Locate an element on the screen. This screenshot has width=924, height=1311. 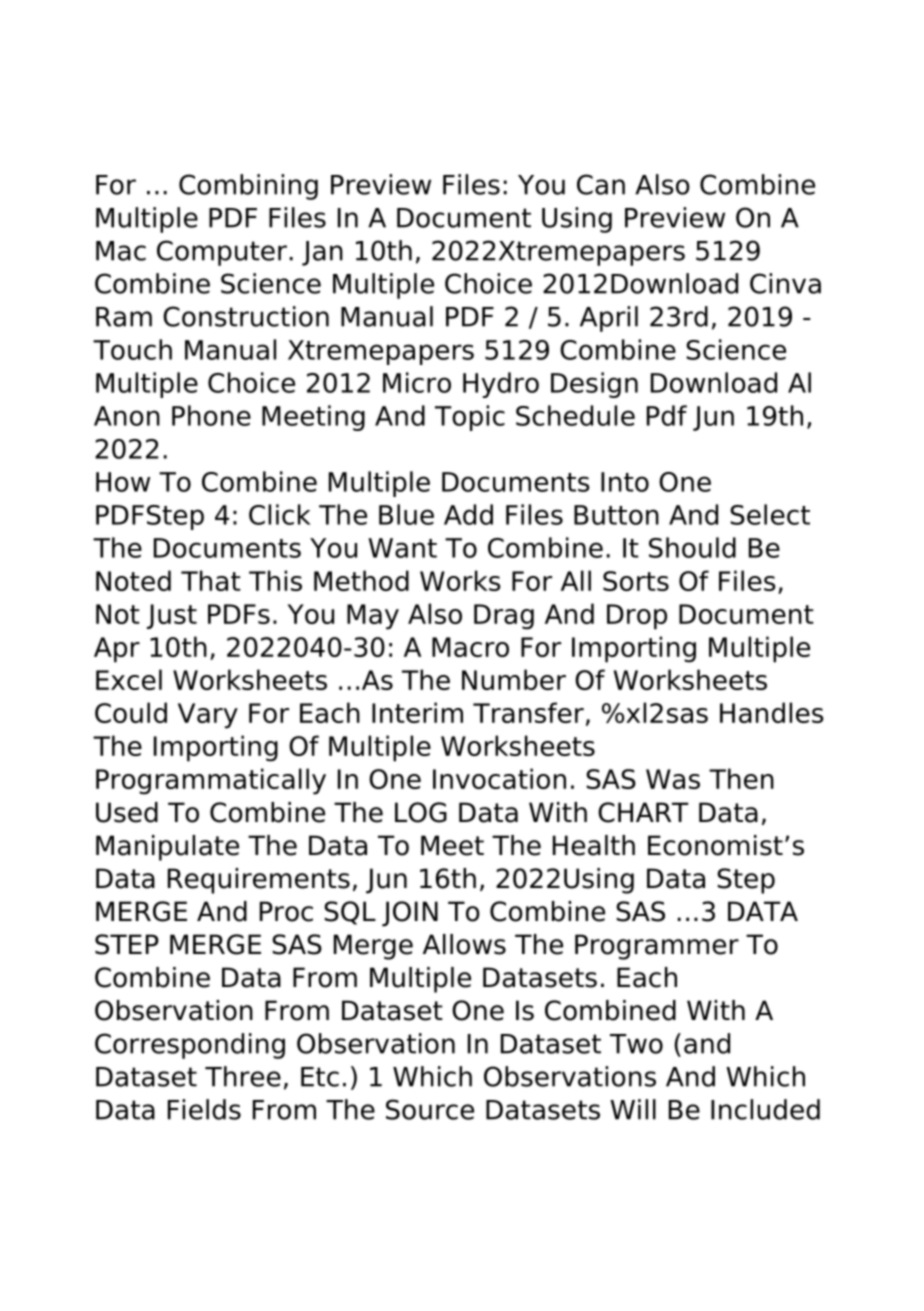
Jan is located at coordinates (322, 253).
